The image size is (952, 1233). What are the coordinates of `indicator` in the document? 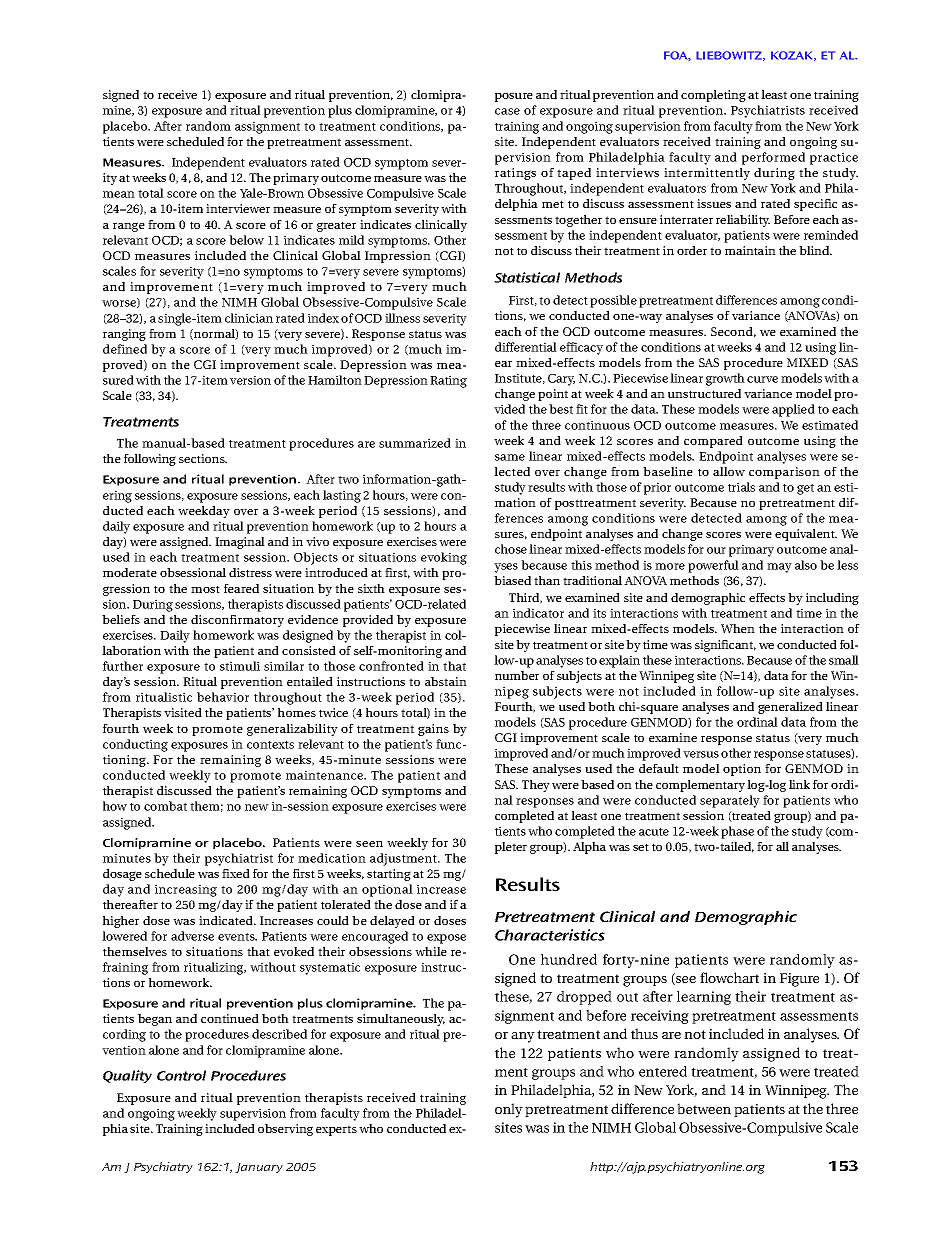 It's located at (538, 613).
